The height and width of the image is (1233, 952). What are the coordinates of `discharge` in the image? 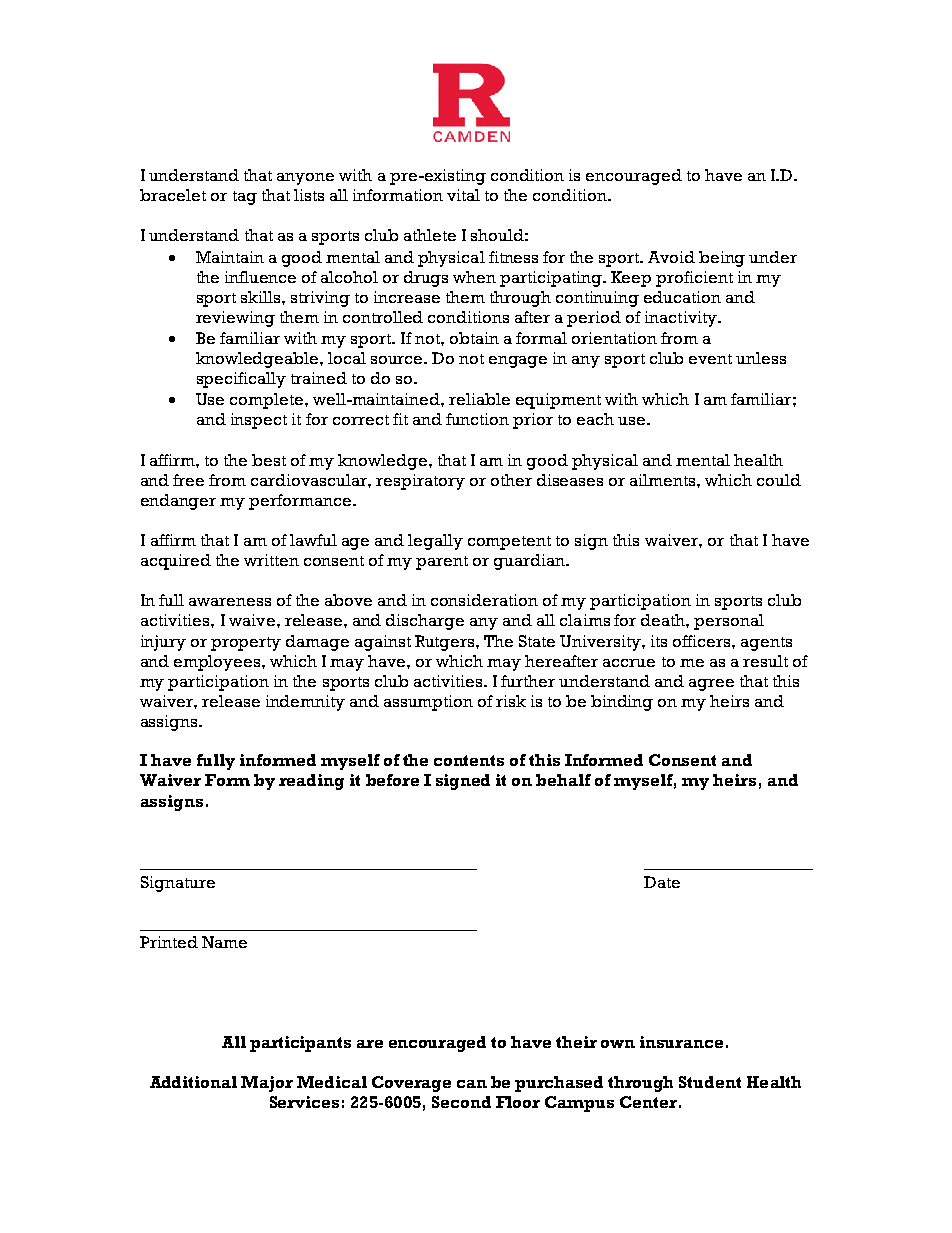 It's located at (425, 622).
